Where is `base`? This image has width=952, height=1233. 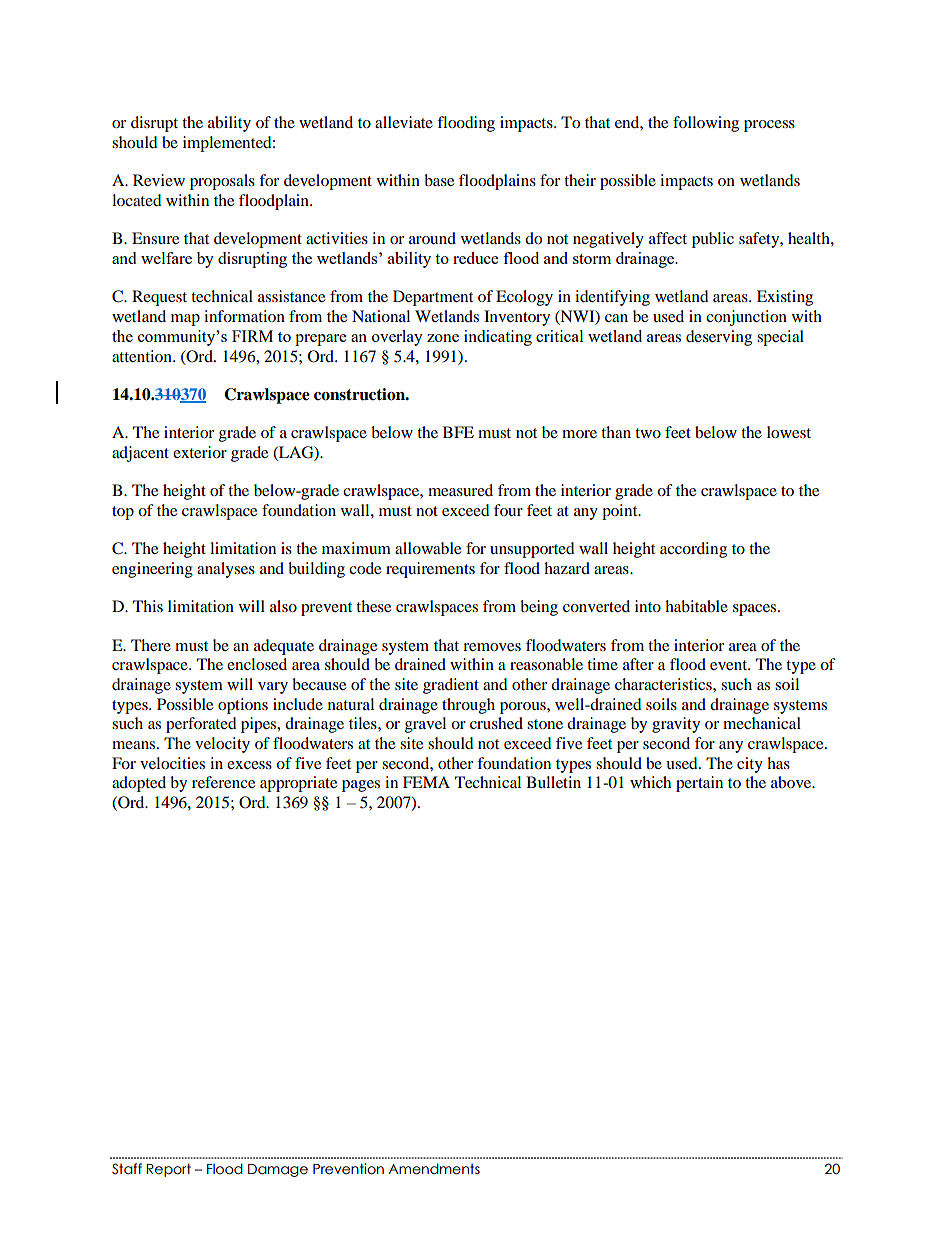
base is located at coordinates (439, 180).
